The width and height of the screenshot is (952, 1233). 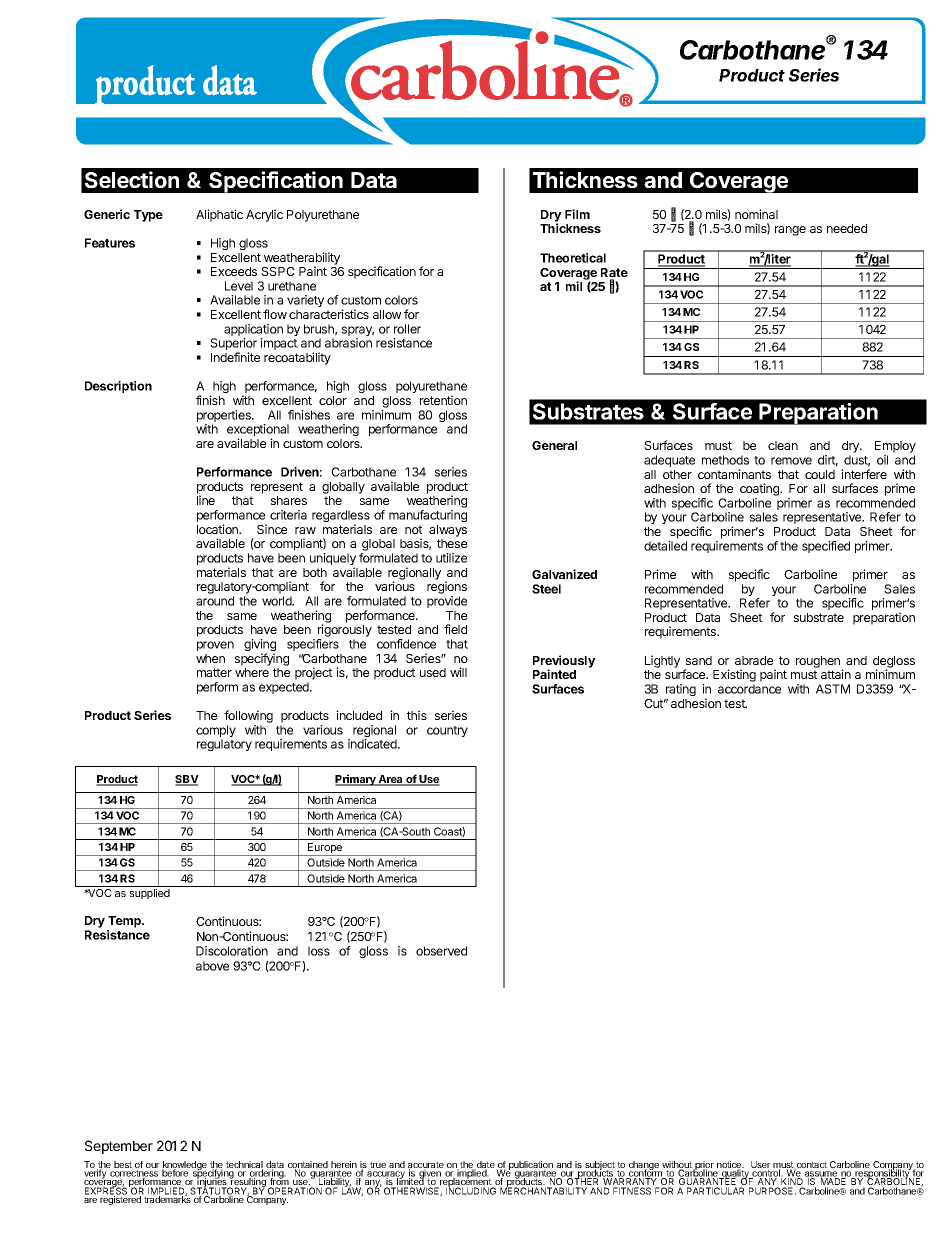 I want to click on Europe, so click(x=325, y=849).
